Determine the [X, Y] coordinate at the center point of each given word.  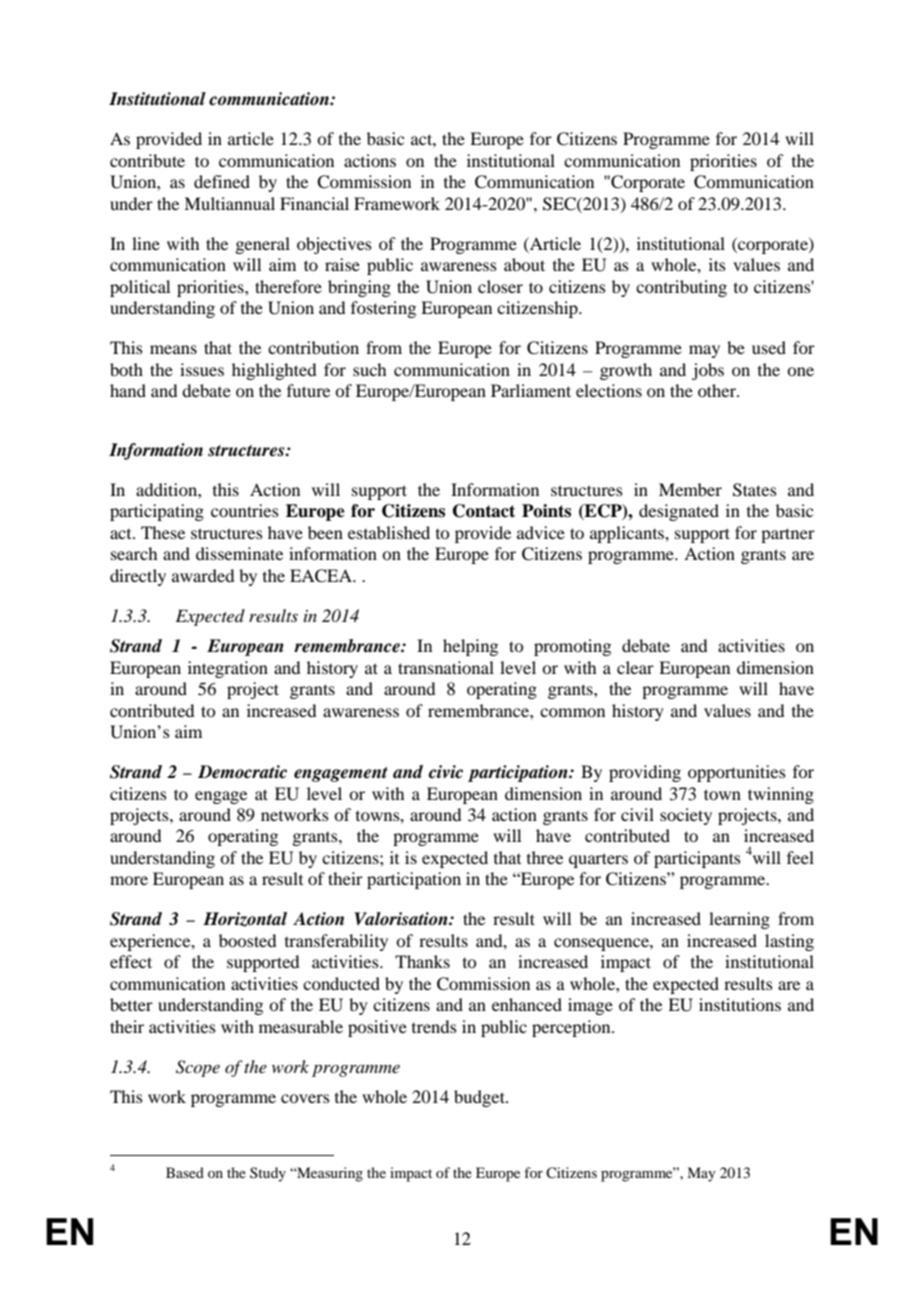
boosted [247, 940]
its [717, 264]
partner [788, 535]
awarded [203, 575]
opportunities [737, 773]
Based [185, 1172]
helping [470, 647]
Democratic [242, 772]
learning [739, 920]
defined [222, 181]
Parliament [531, 390]
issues [202, 369]
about [524, 264]
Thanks [422, 961]
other [718, 390]
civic [446, 772]
